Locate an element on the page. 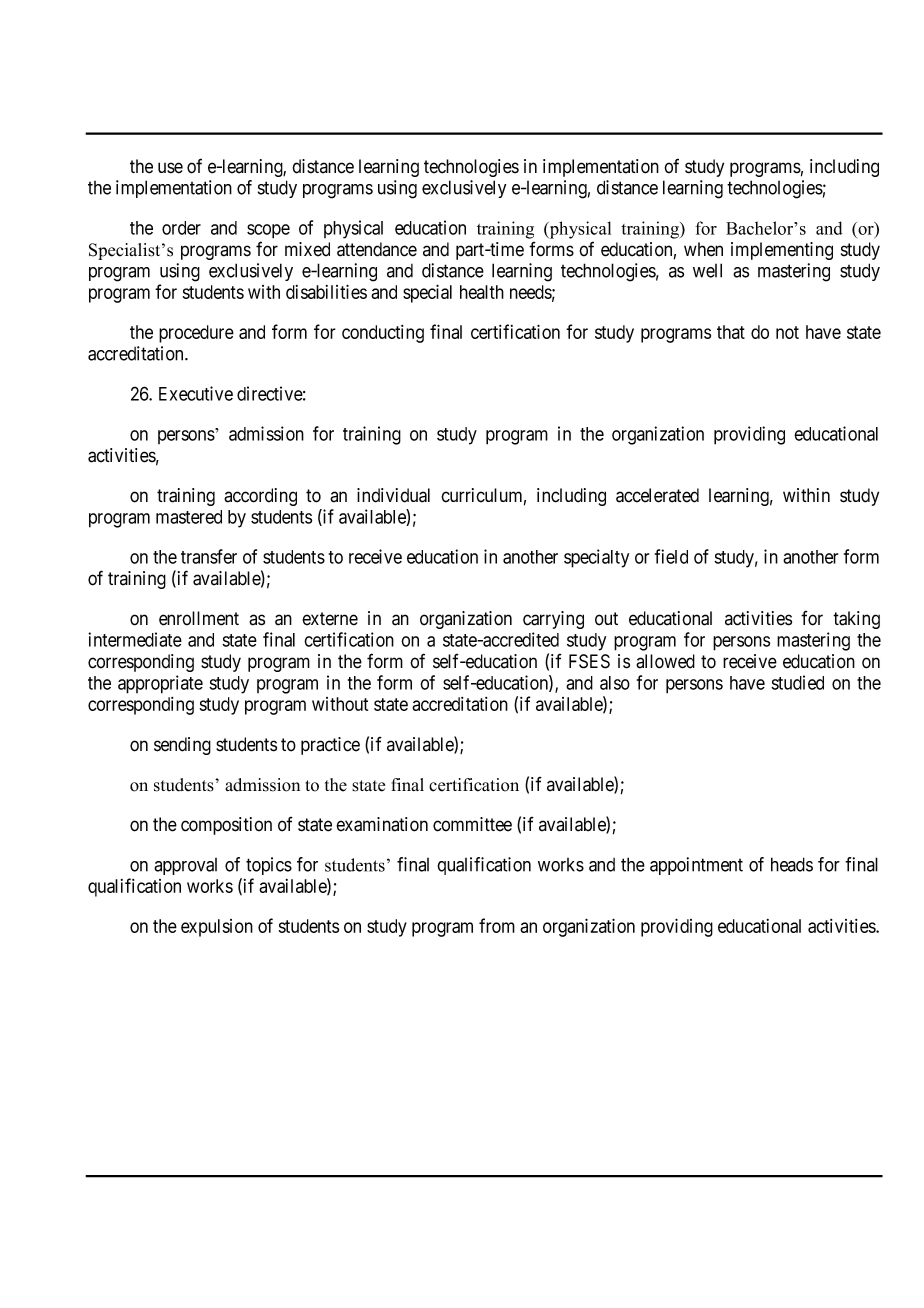 This image has height=1308, width=924. implementing is located at coordinates (782, 251).
